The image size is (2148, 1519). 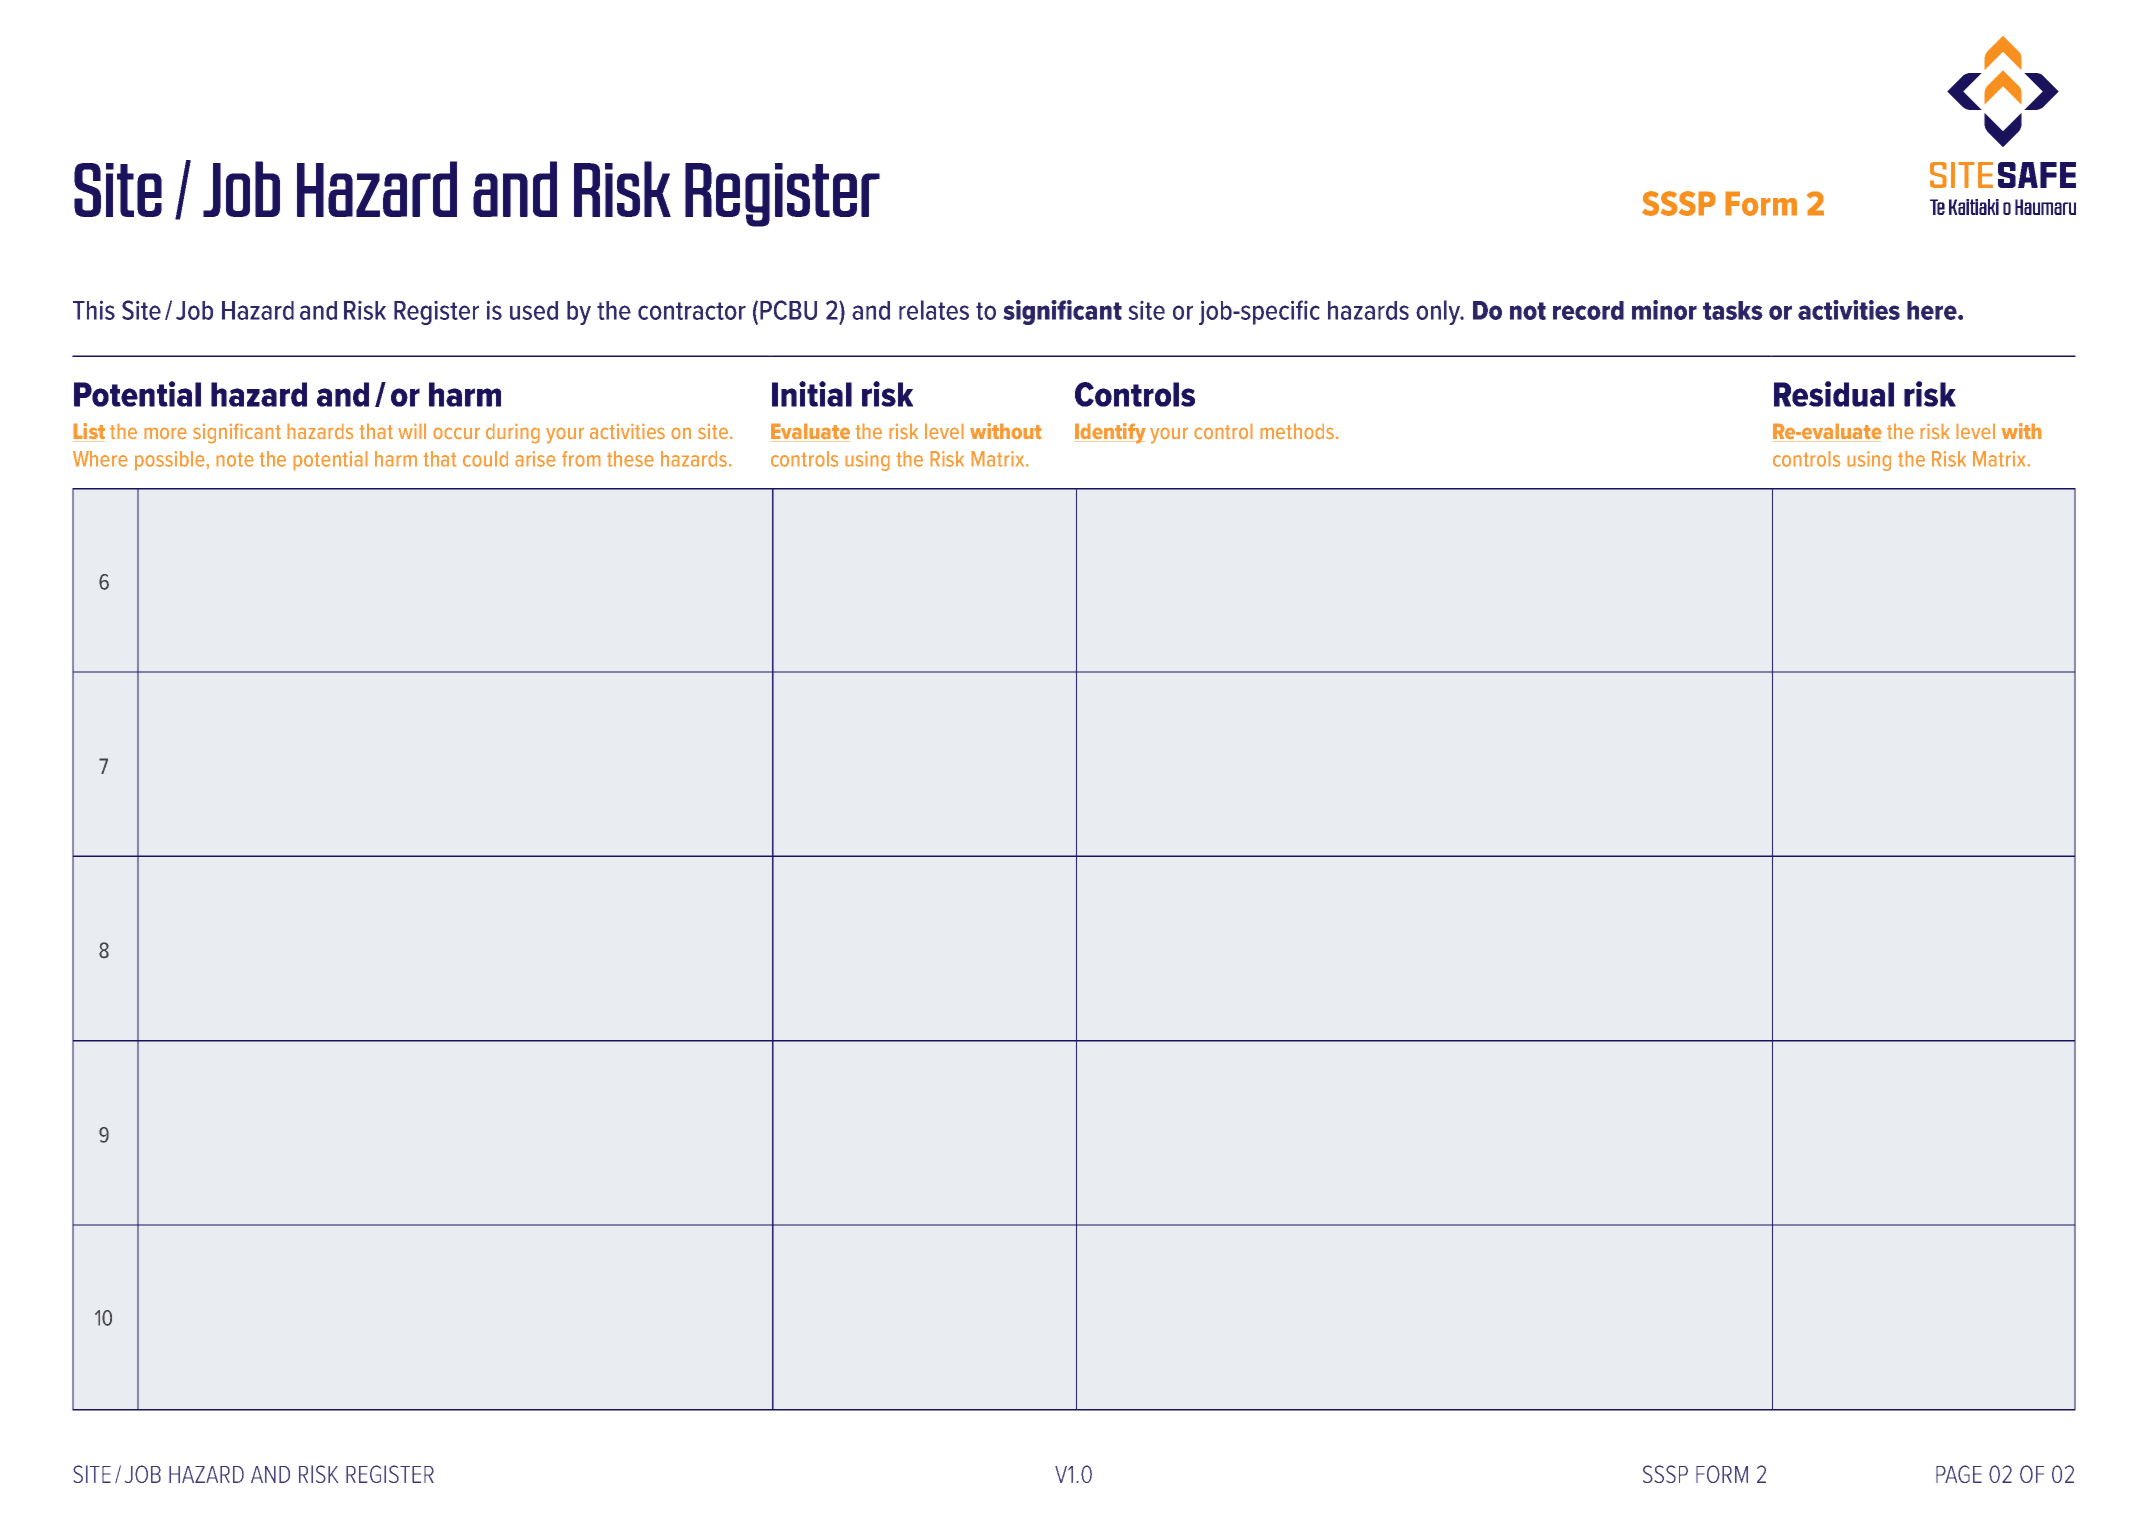 What do you see at coordinates (1959, 1474) in the page?
I see `PAGE` at bounding box center [1959, 1474].
